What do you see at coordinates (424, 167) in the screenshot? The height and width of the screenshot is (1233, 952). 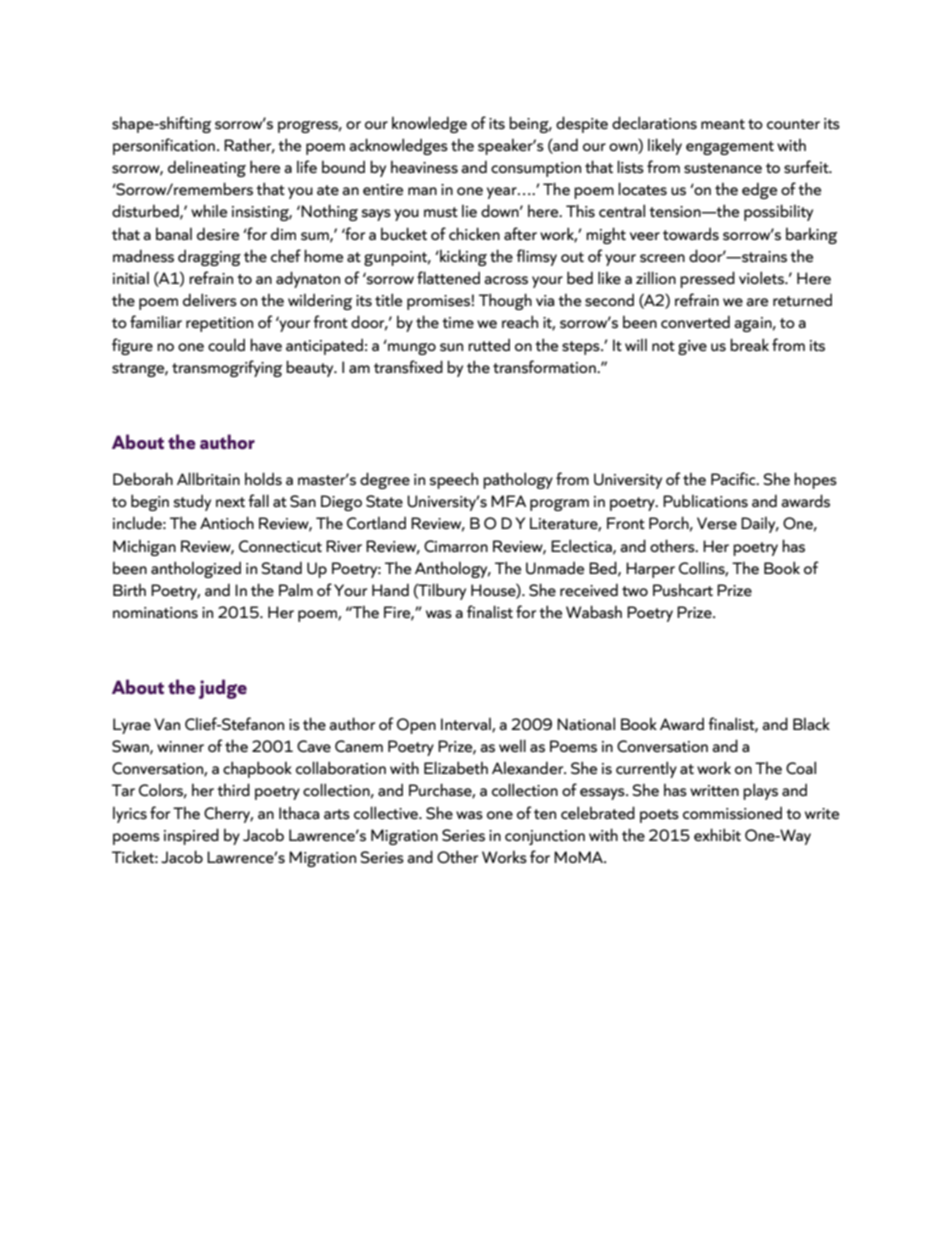 I see `heaviness` at bounding box center [424, 167].
